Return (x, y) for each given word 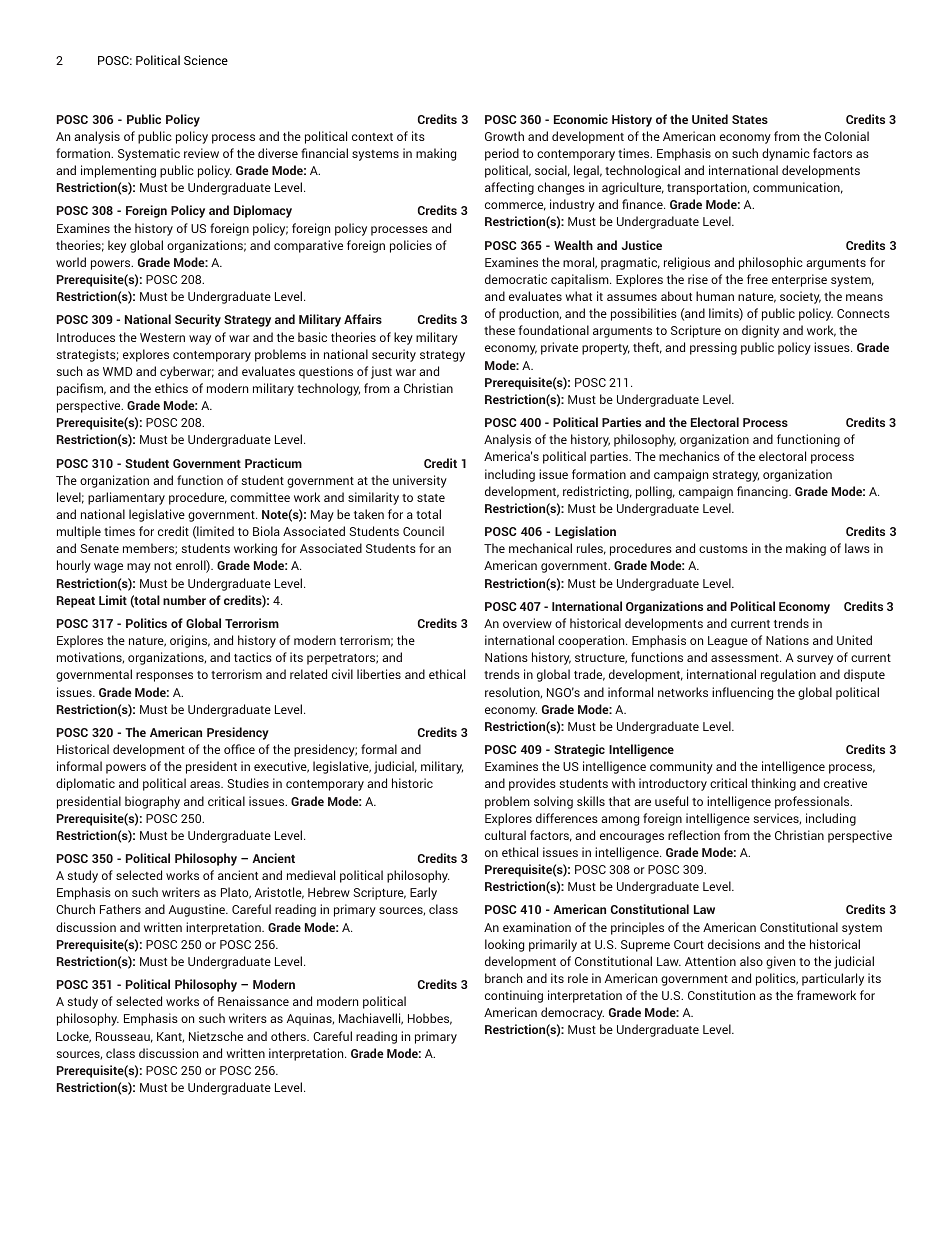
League (728, 642)
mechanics (689, 456)
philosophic (771, 263)
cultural (505, 835)
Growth (504, 136)
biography (152, 802)
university (420, 481)
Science (206, 60)
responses (164, 677)
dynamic (786, 154)
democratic (516, 279)
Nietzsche (216, 1036)
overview (527, 623)
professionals (813, 802)
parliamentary (126, 498)
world (71, 262)
